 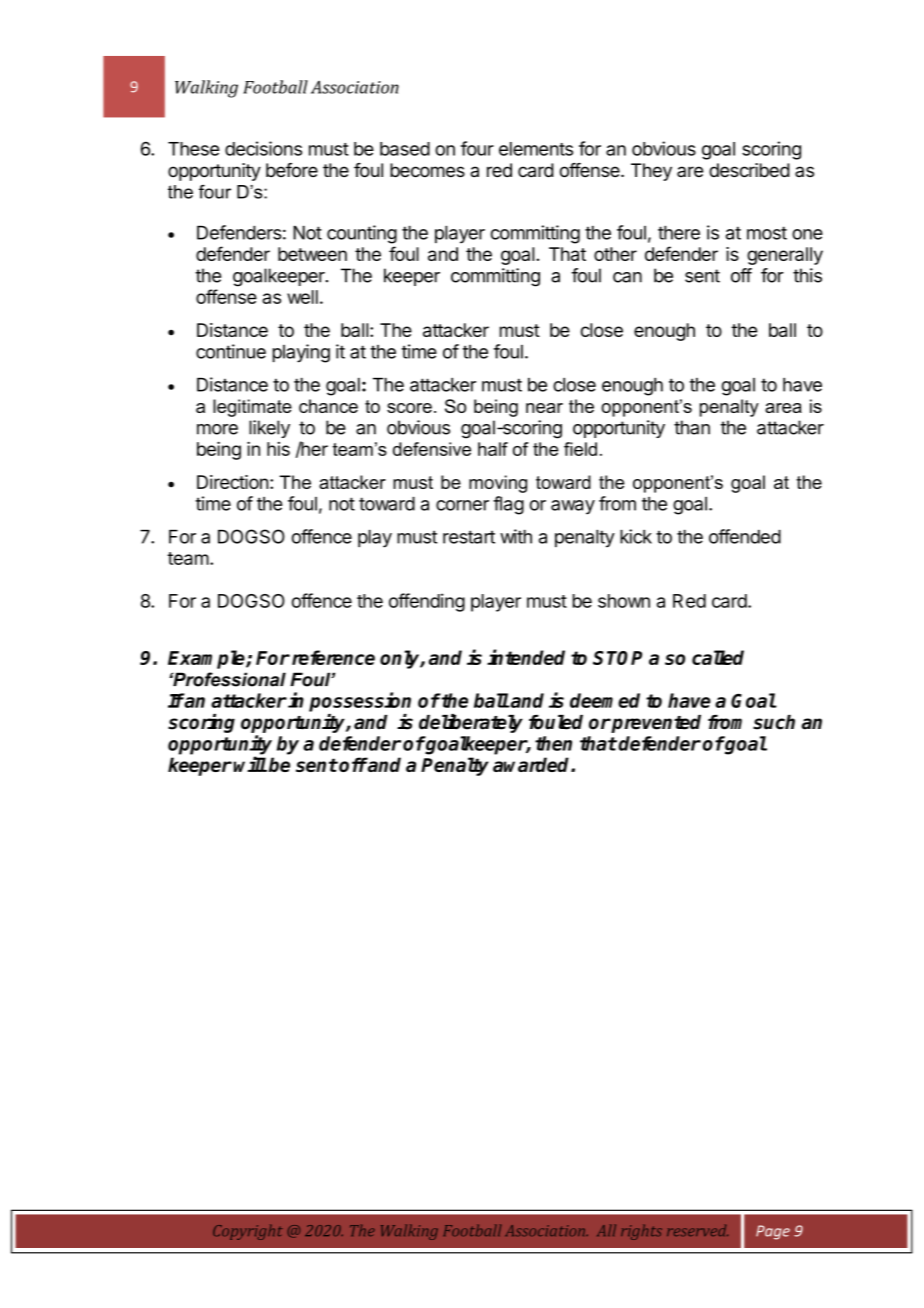 I want to click on rights, so click(x=641, y=1232).
